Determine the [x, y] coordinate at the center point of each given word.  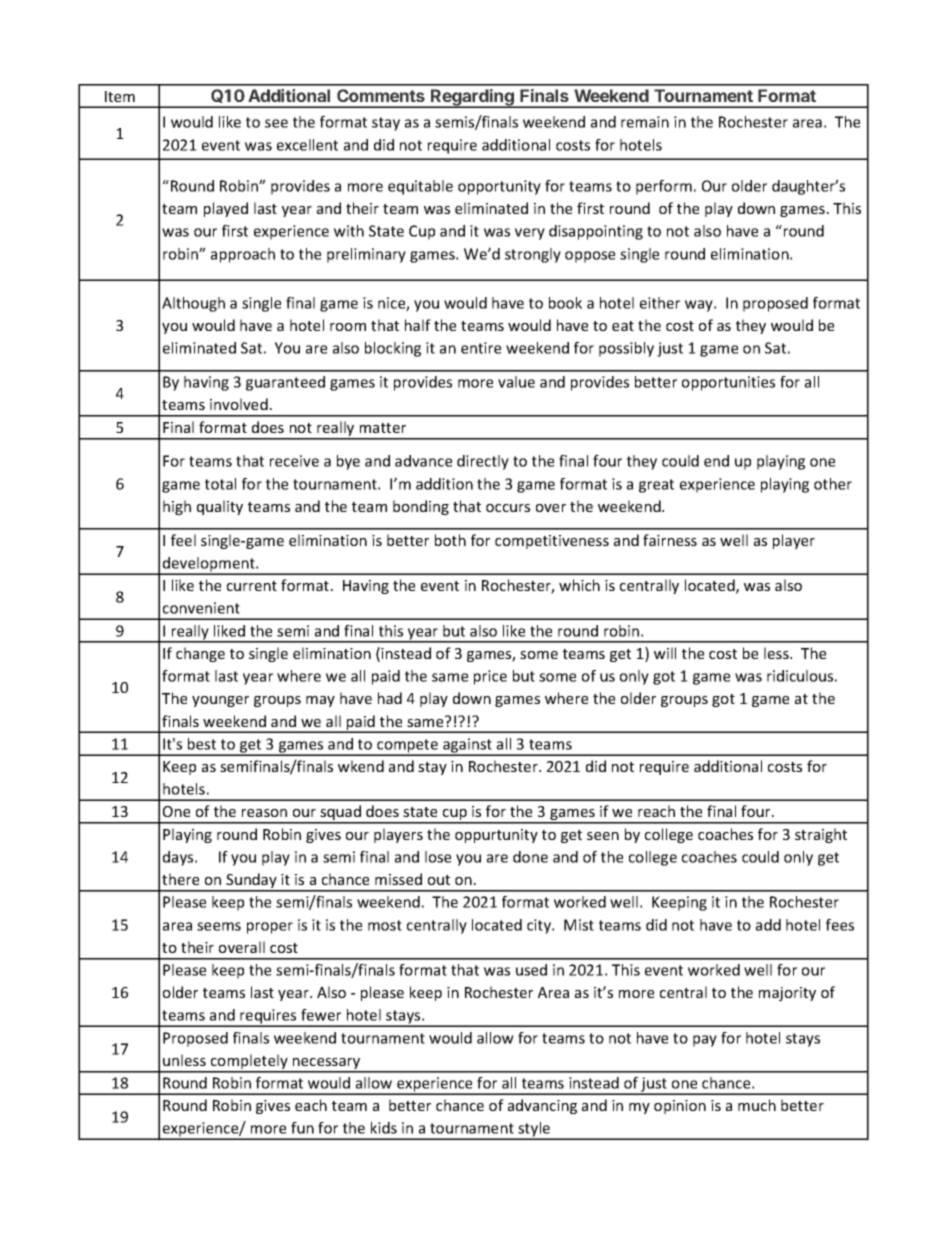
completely [249, 1063]
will [665, 653]
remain [645, 122]
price [490, 677]
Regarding [472, 98]
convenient [201, 608]
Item [120, 96]
